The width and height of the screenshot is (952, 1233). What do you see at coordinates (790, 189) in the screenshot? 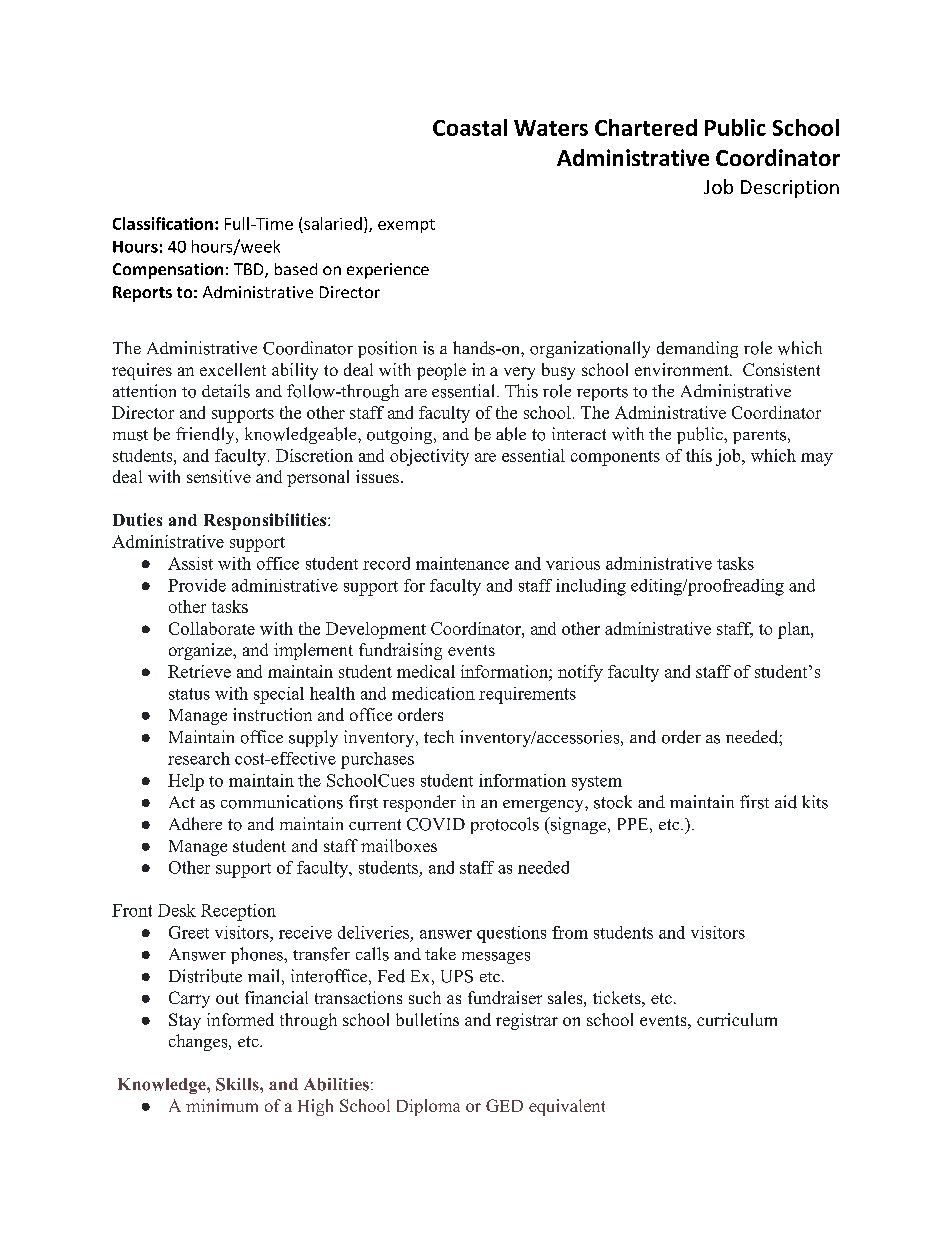
I see `Description` at bounding box center [790, 189].
